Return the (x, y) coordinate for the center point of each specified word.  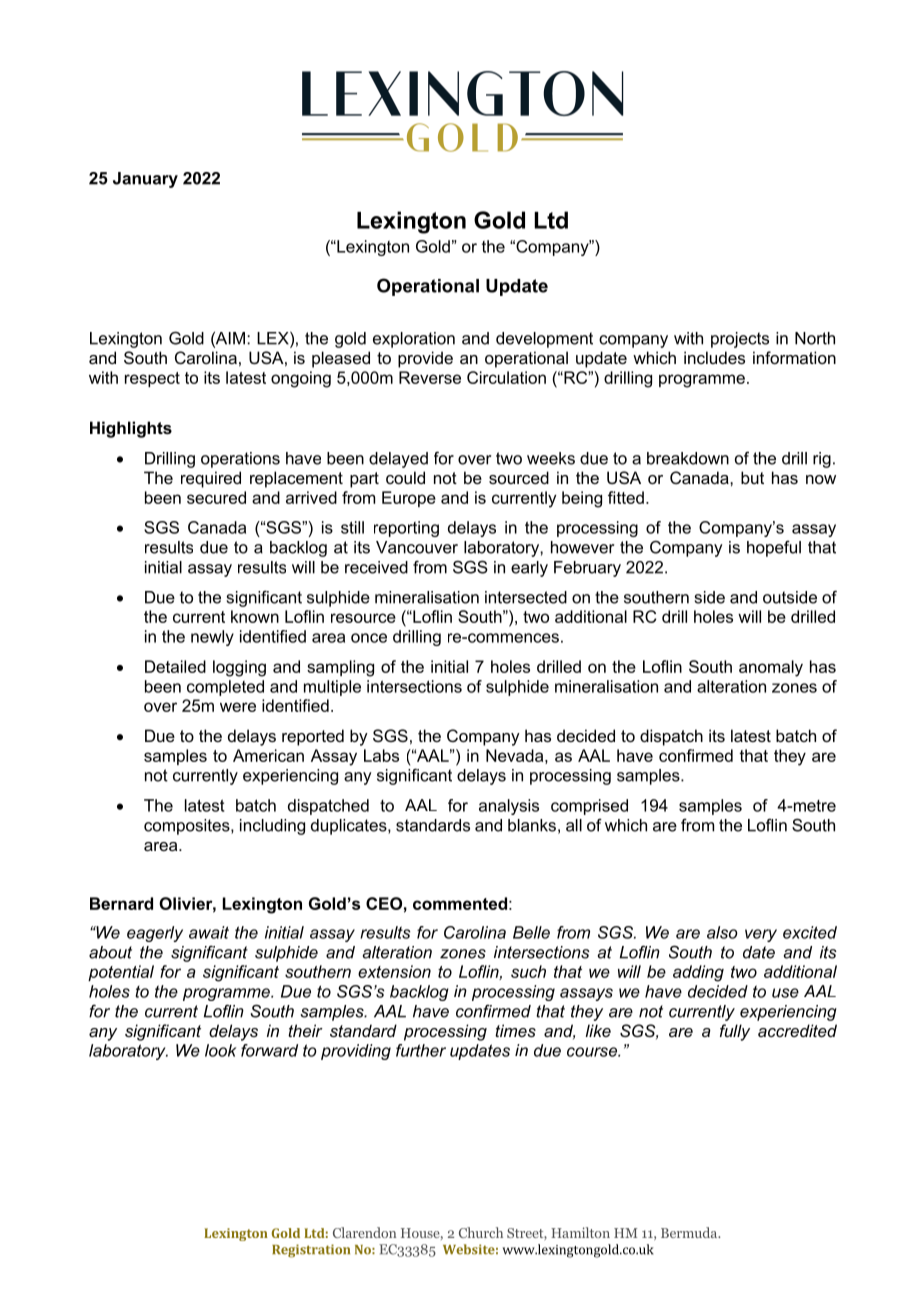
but (752, 477)
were (238, 707)
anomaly (771, 668)
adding (698, 973)
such (528, 971)
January (145, 180)
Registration (311, 1251)
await (209, 932)
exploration (414, 340)
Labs (381, 755)
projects (740, 340)
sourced (519, 477)
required (211, 479)
